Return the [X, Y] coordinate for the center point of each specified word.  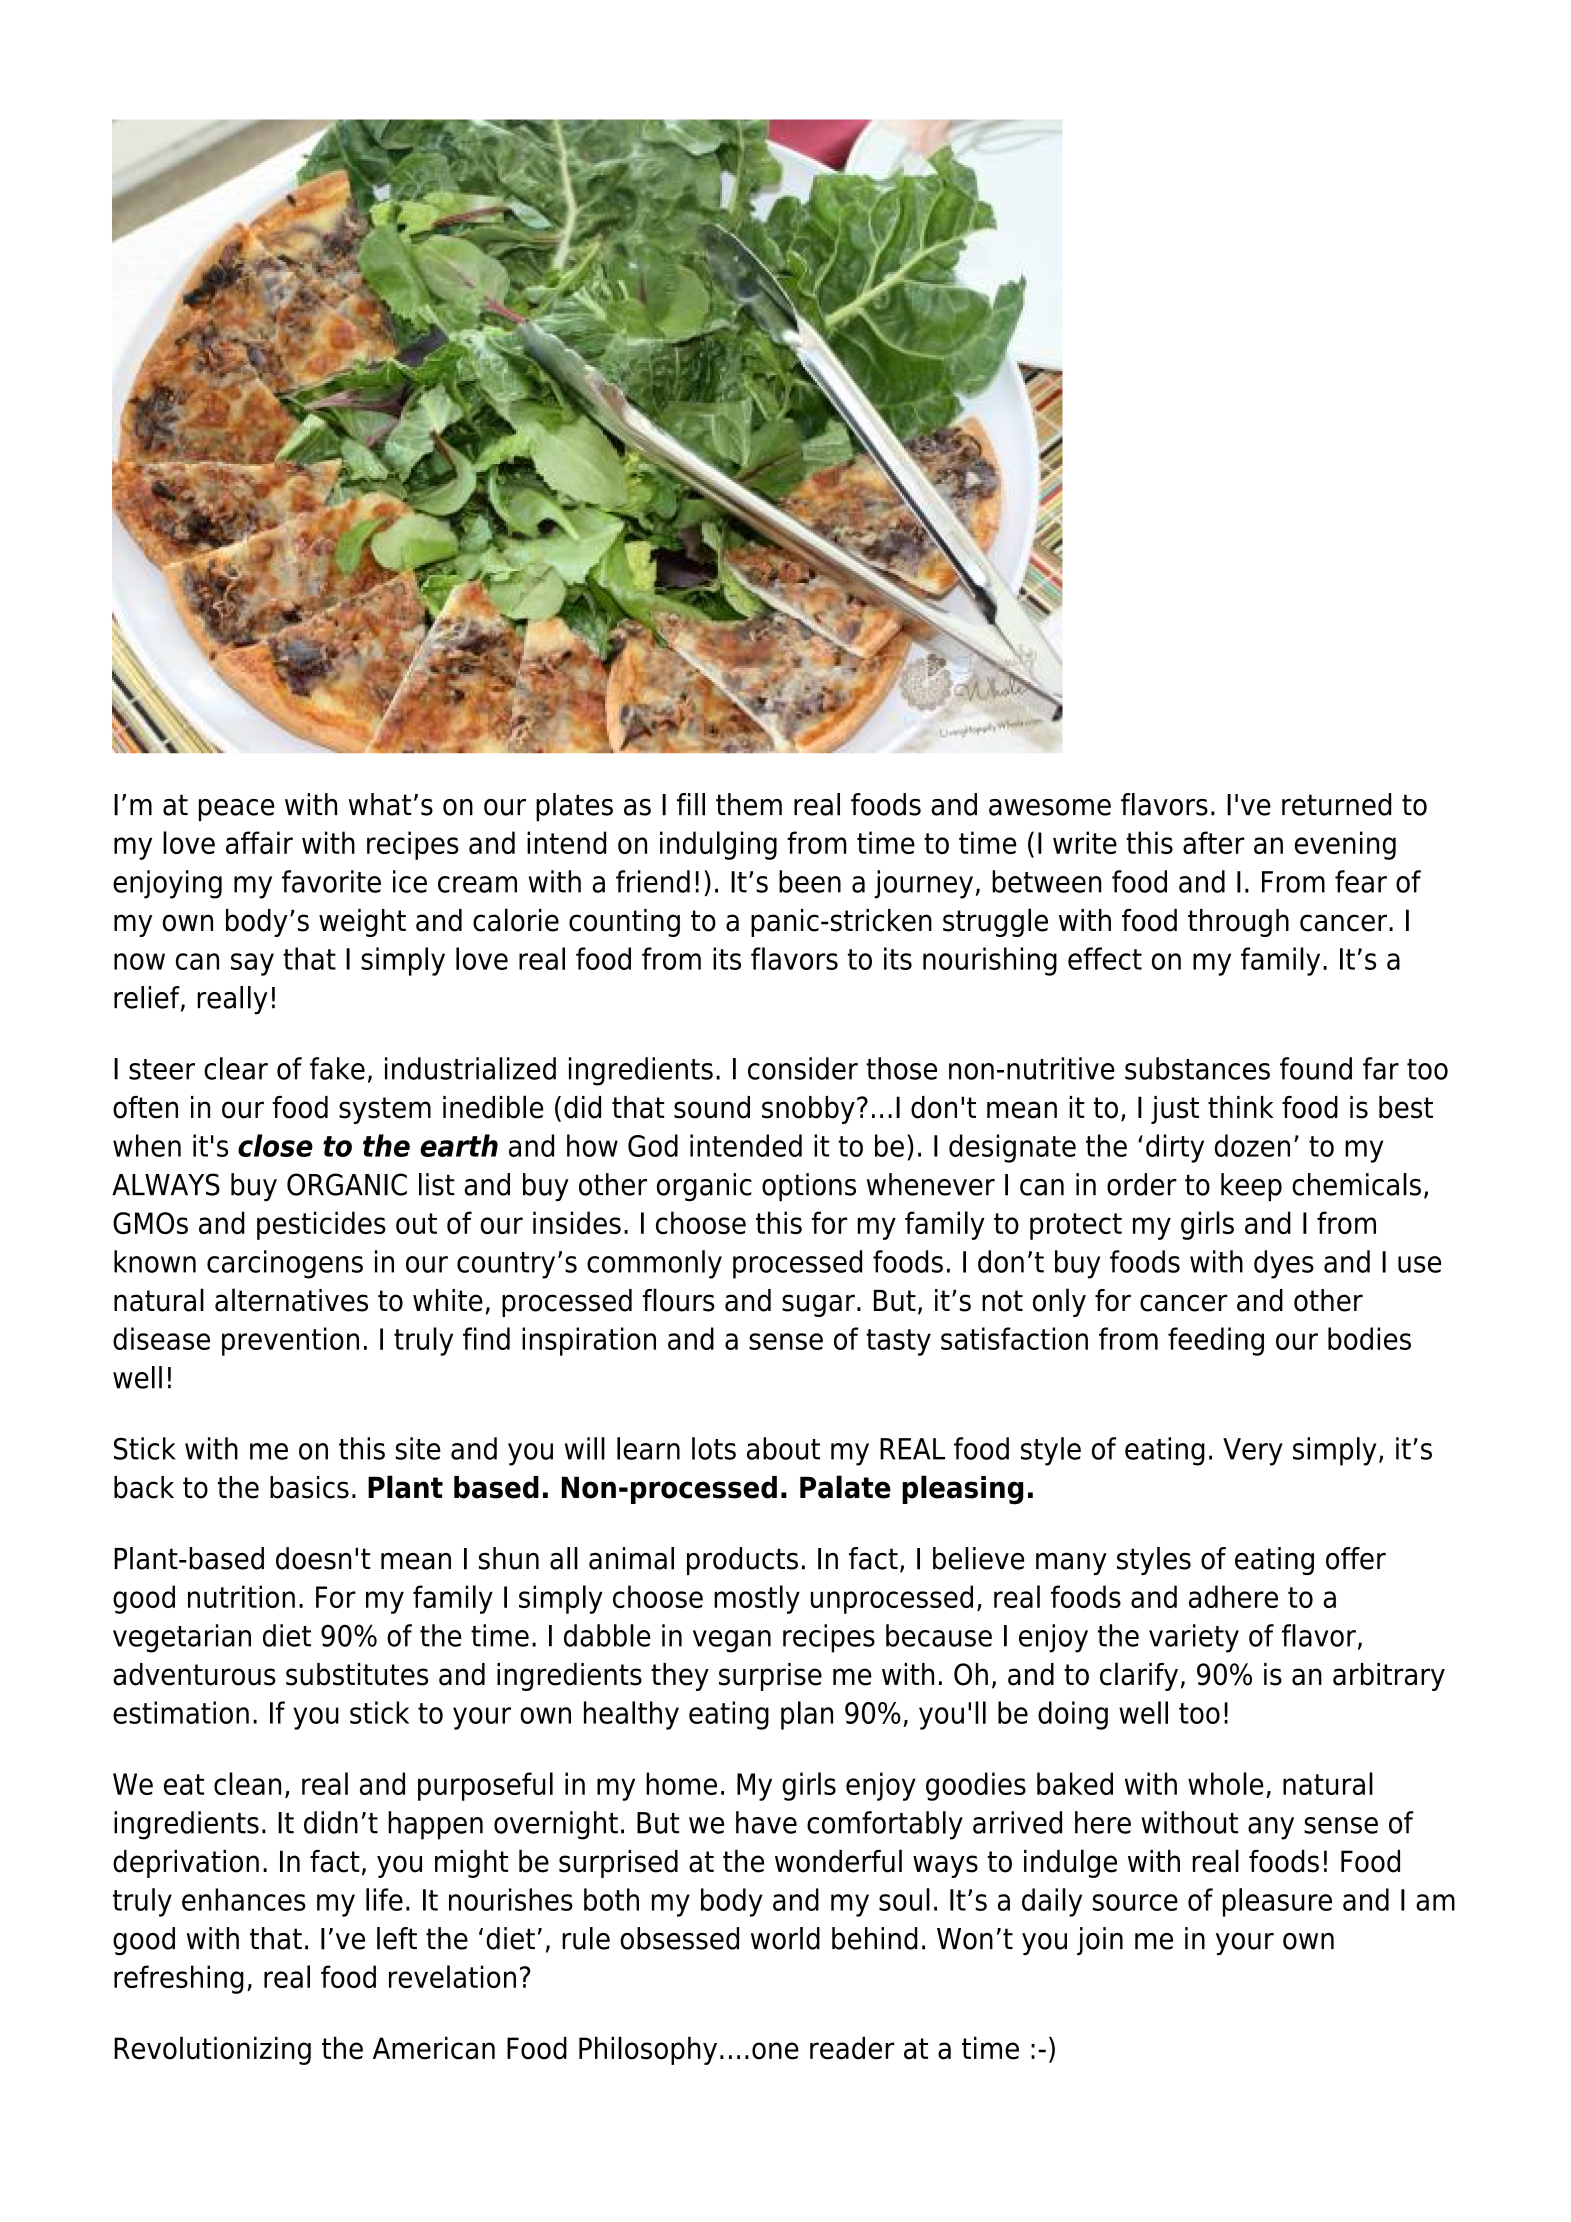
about [783, 1448]
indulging [718, 845]
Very [1253, 1452]
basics [309, 1487]
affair [259, 842]
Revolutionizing [212, 2050]
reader [852, 2048]
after [1214, 842]
